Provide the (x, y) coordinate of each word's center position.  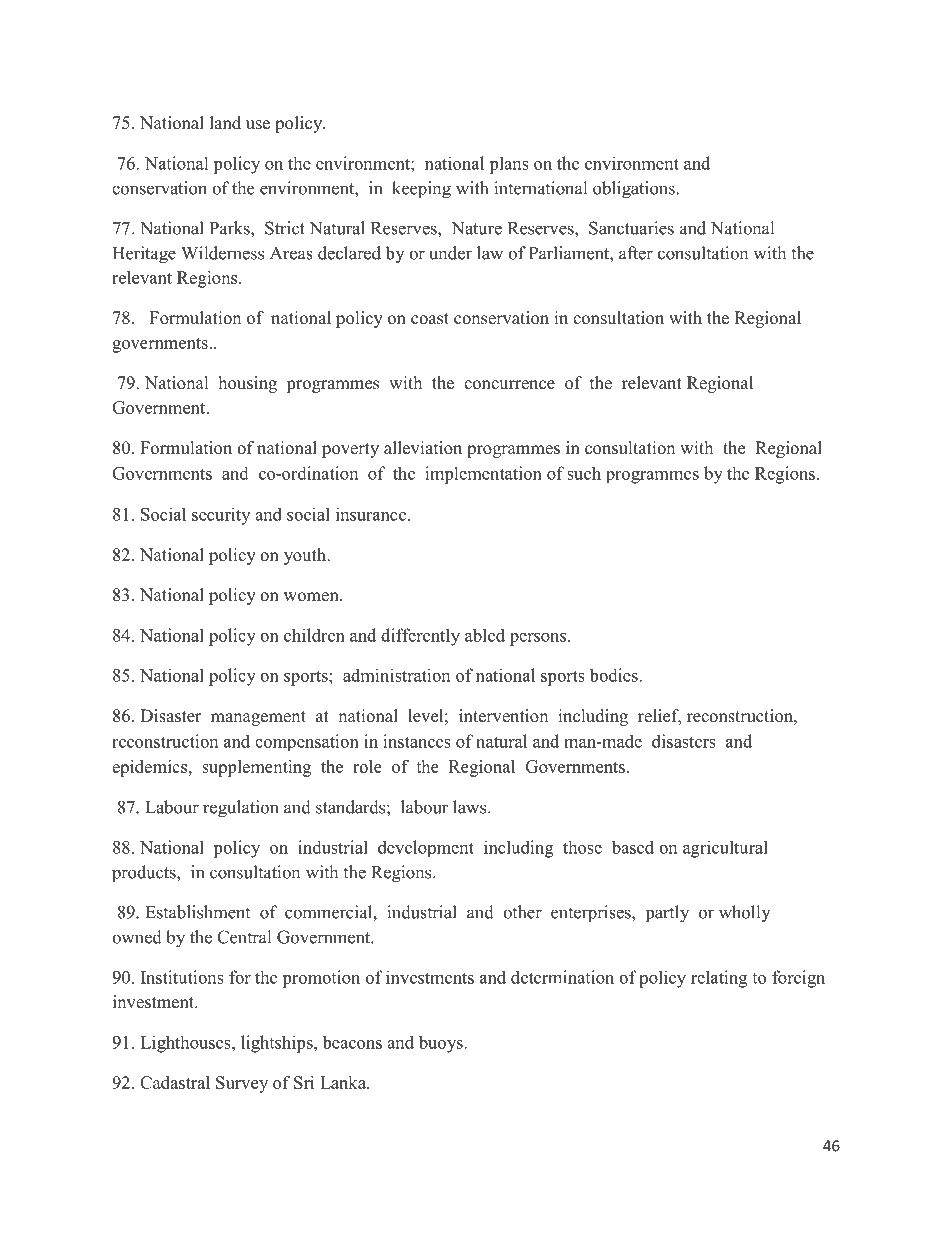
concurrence (509, 385)
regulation (240, 809)
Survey (242, 1084)
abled (485, 635)
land (225, 123)
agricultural (725, 849)
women (312, 597)
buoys (442, 1044)
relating (719, 979)
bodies (614, 675)
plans (509, 165)
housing (248, 384)
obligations (634, 190)
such (584, 473)
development (426, 848)
